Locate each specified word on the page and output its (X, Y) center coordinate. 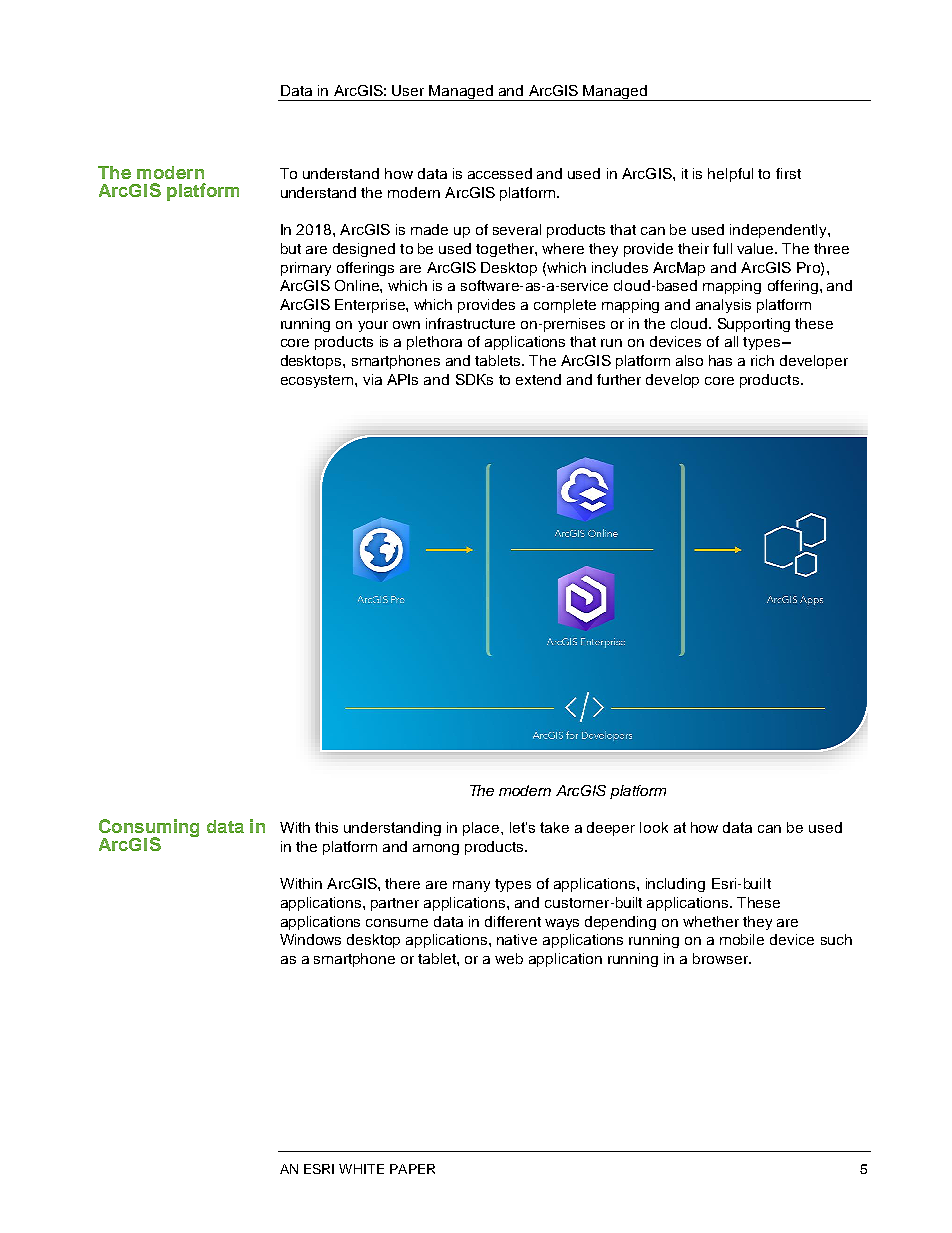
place (482, 829)
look (654, 827)
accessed (500, 173)
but (291, 248)
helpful (730, 175)
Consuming (149, 829)
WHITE (361, 1169)
